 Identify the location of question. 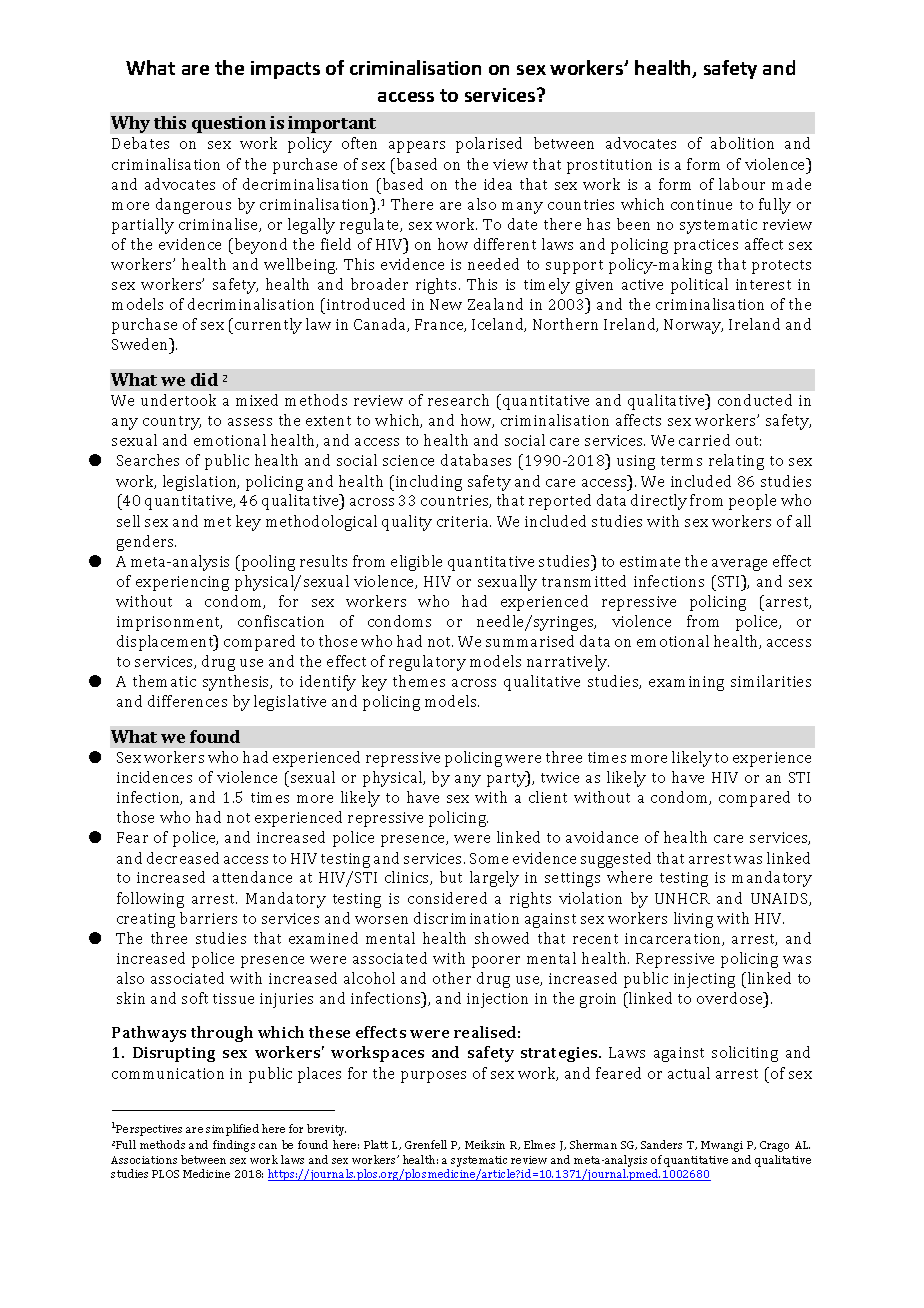
(229, 124).
